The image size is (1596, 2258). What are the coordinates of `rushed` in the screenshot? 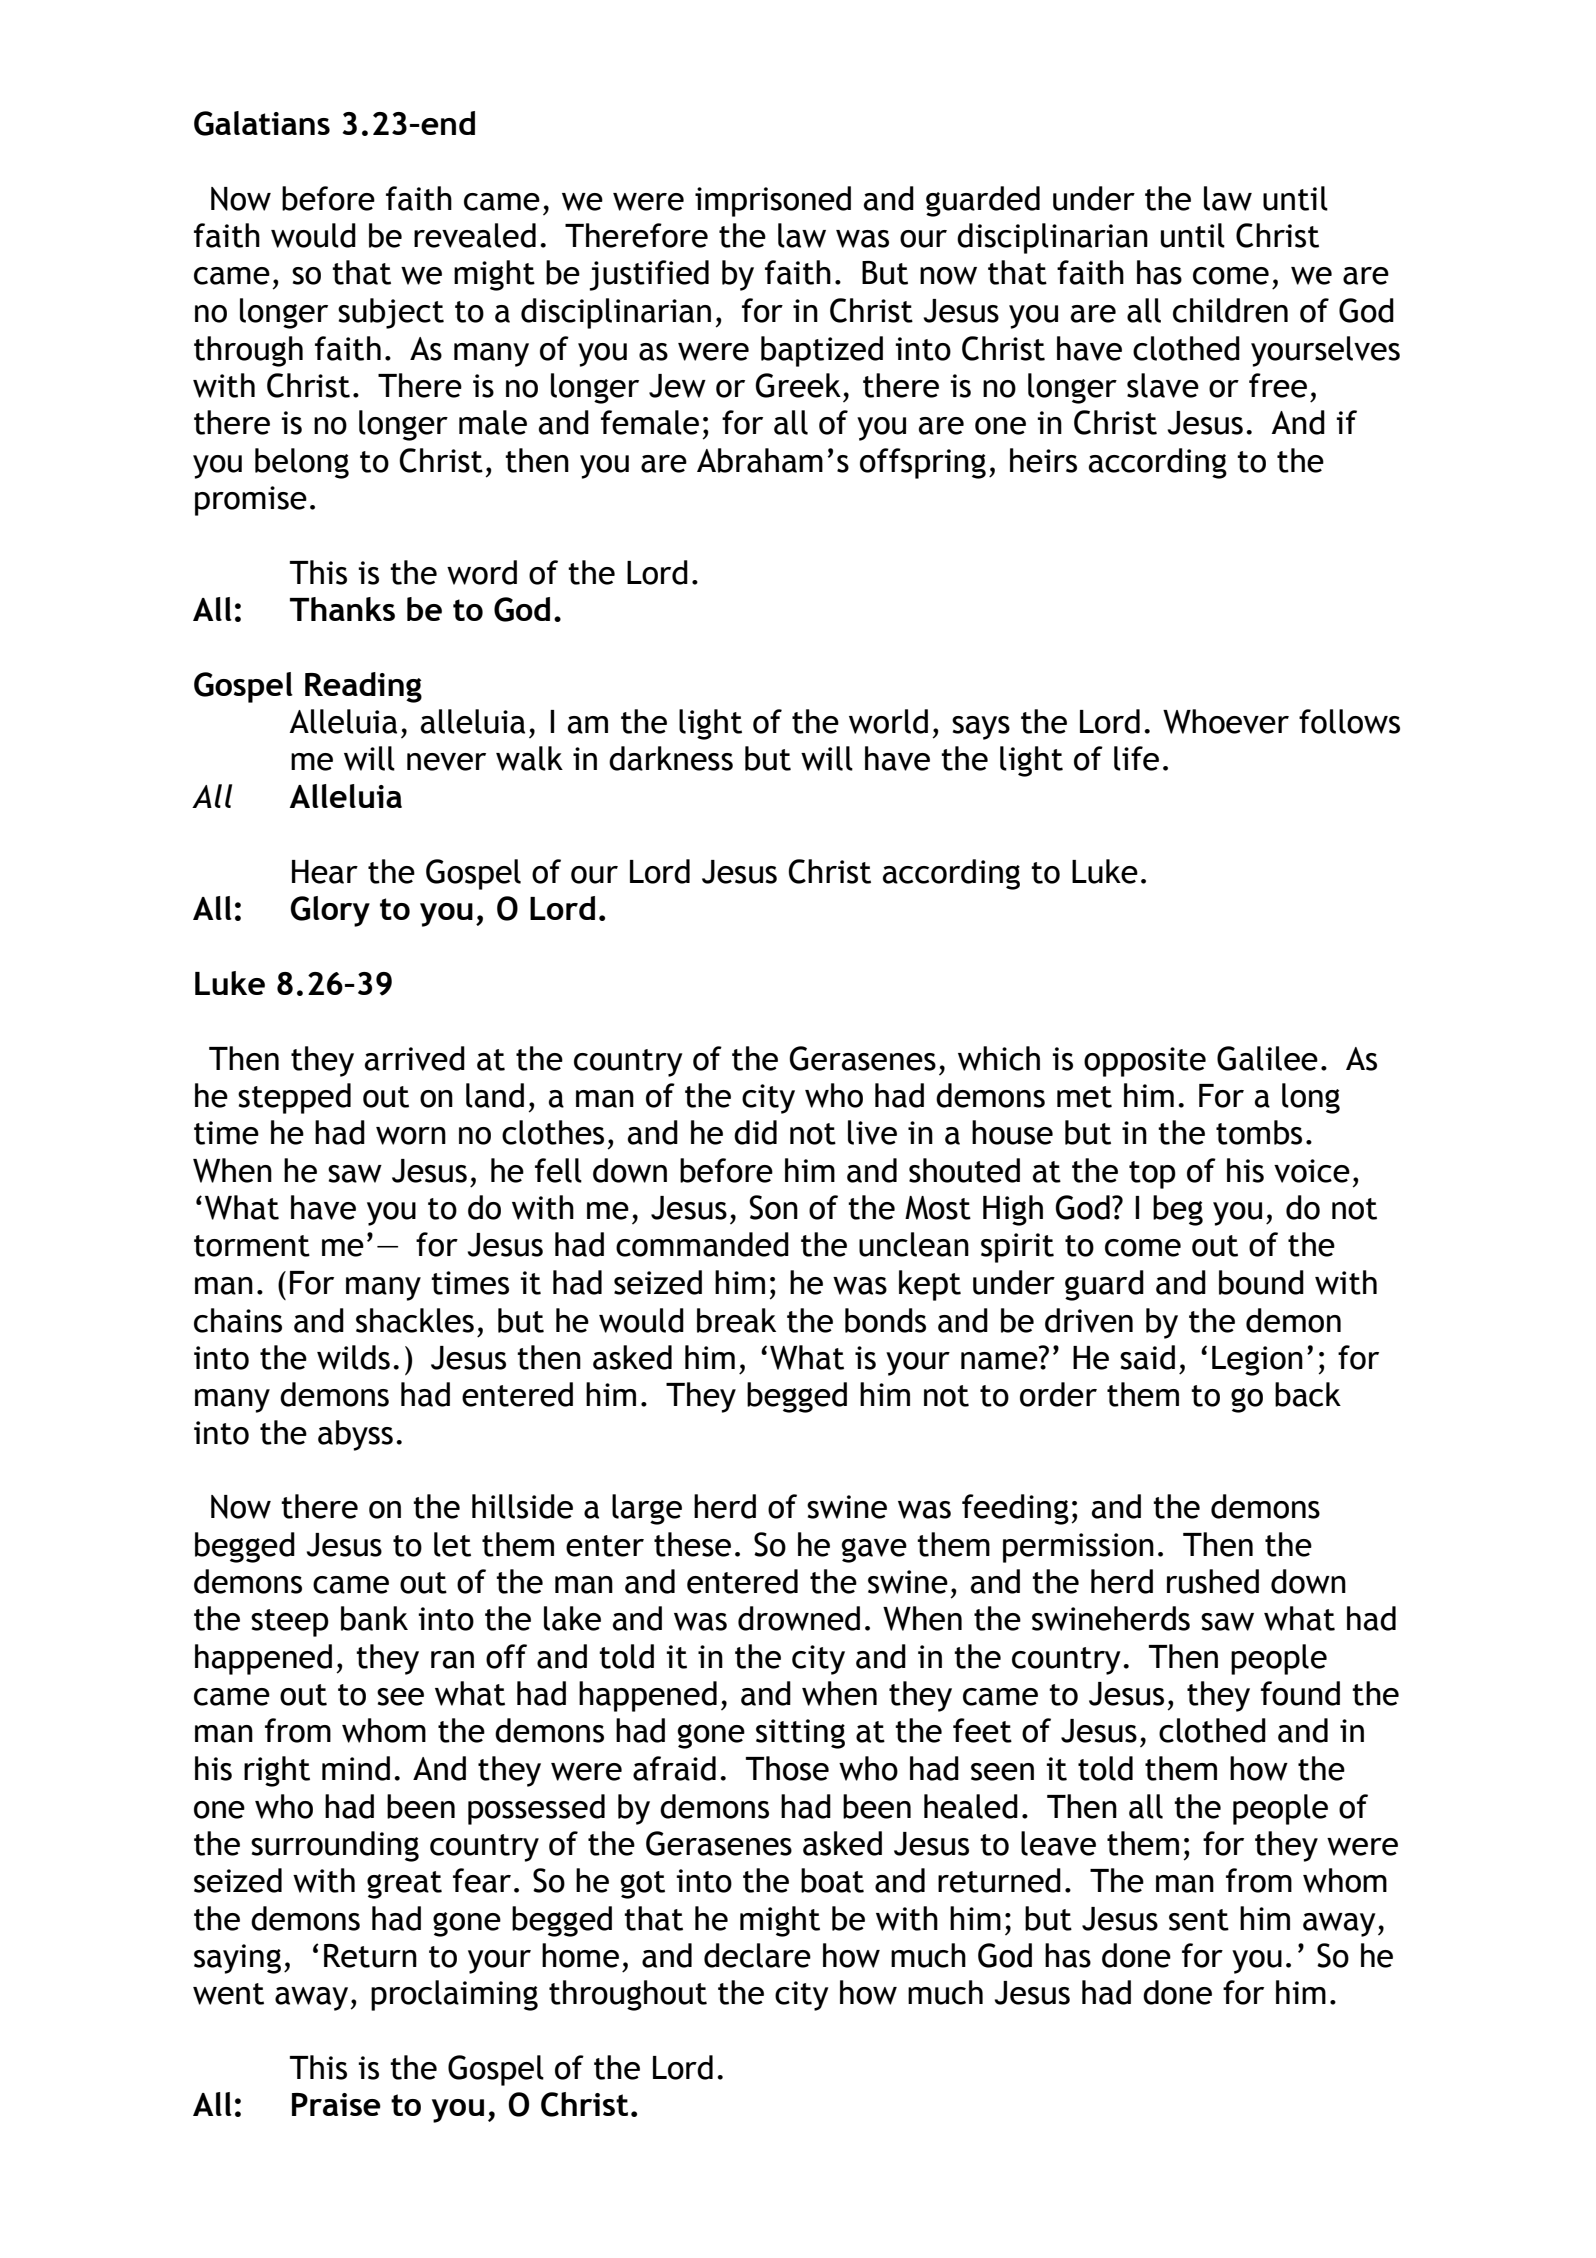 It's located at (1213, 1581).
